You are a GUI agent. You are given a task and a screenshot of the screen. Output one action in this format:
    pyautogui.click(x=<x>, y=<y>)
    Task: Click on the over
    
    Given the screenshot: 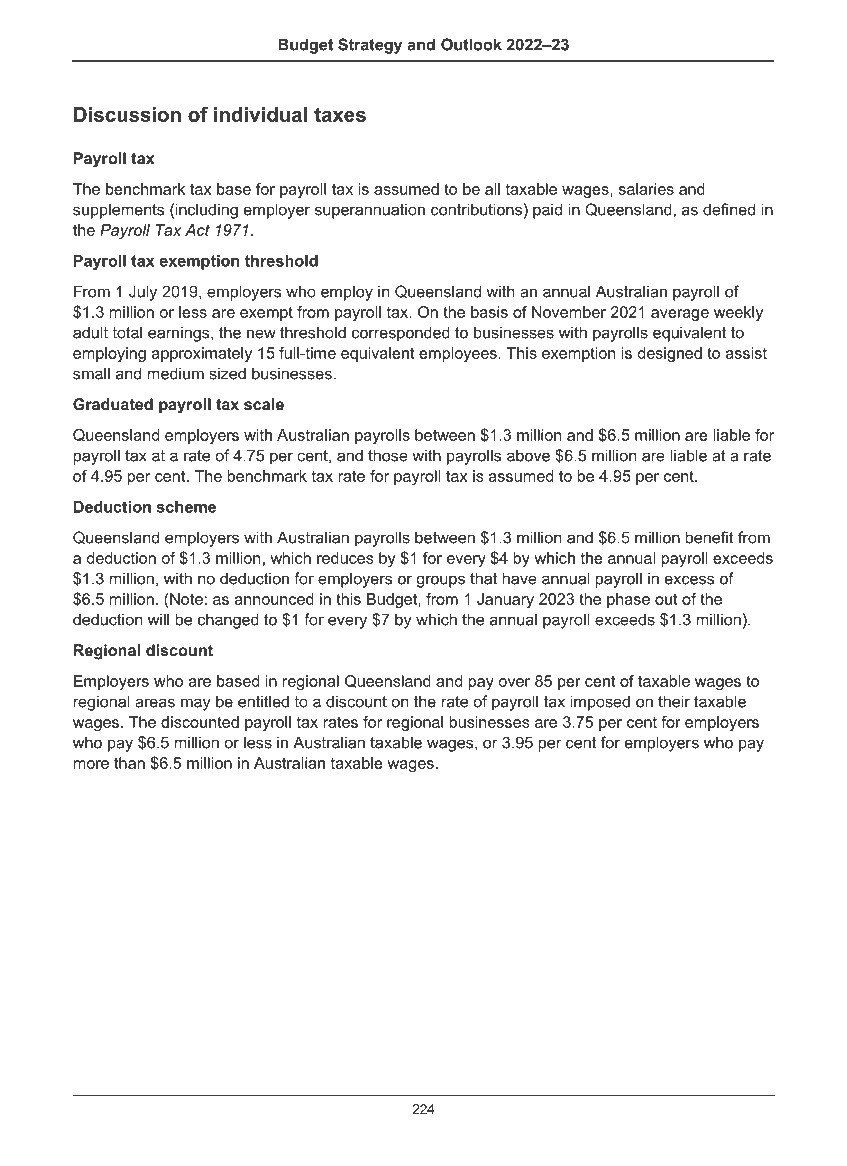 What is the action you would take?
    pyautogui.click(x=514, y=682)
